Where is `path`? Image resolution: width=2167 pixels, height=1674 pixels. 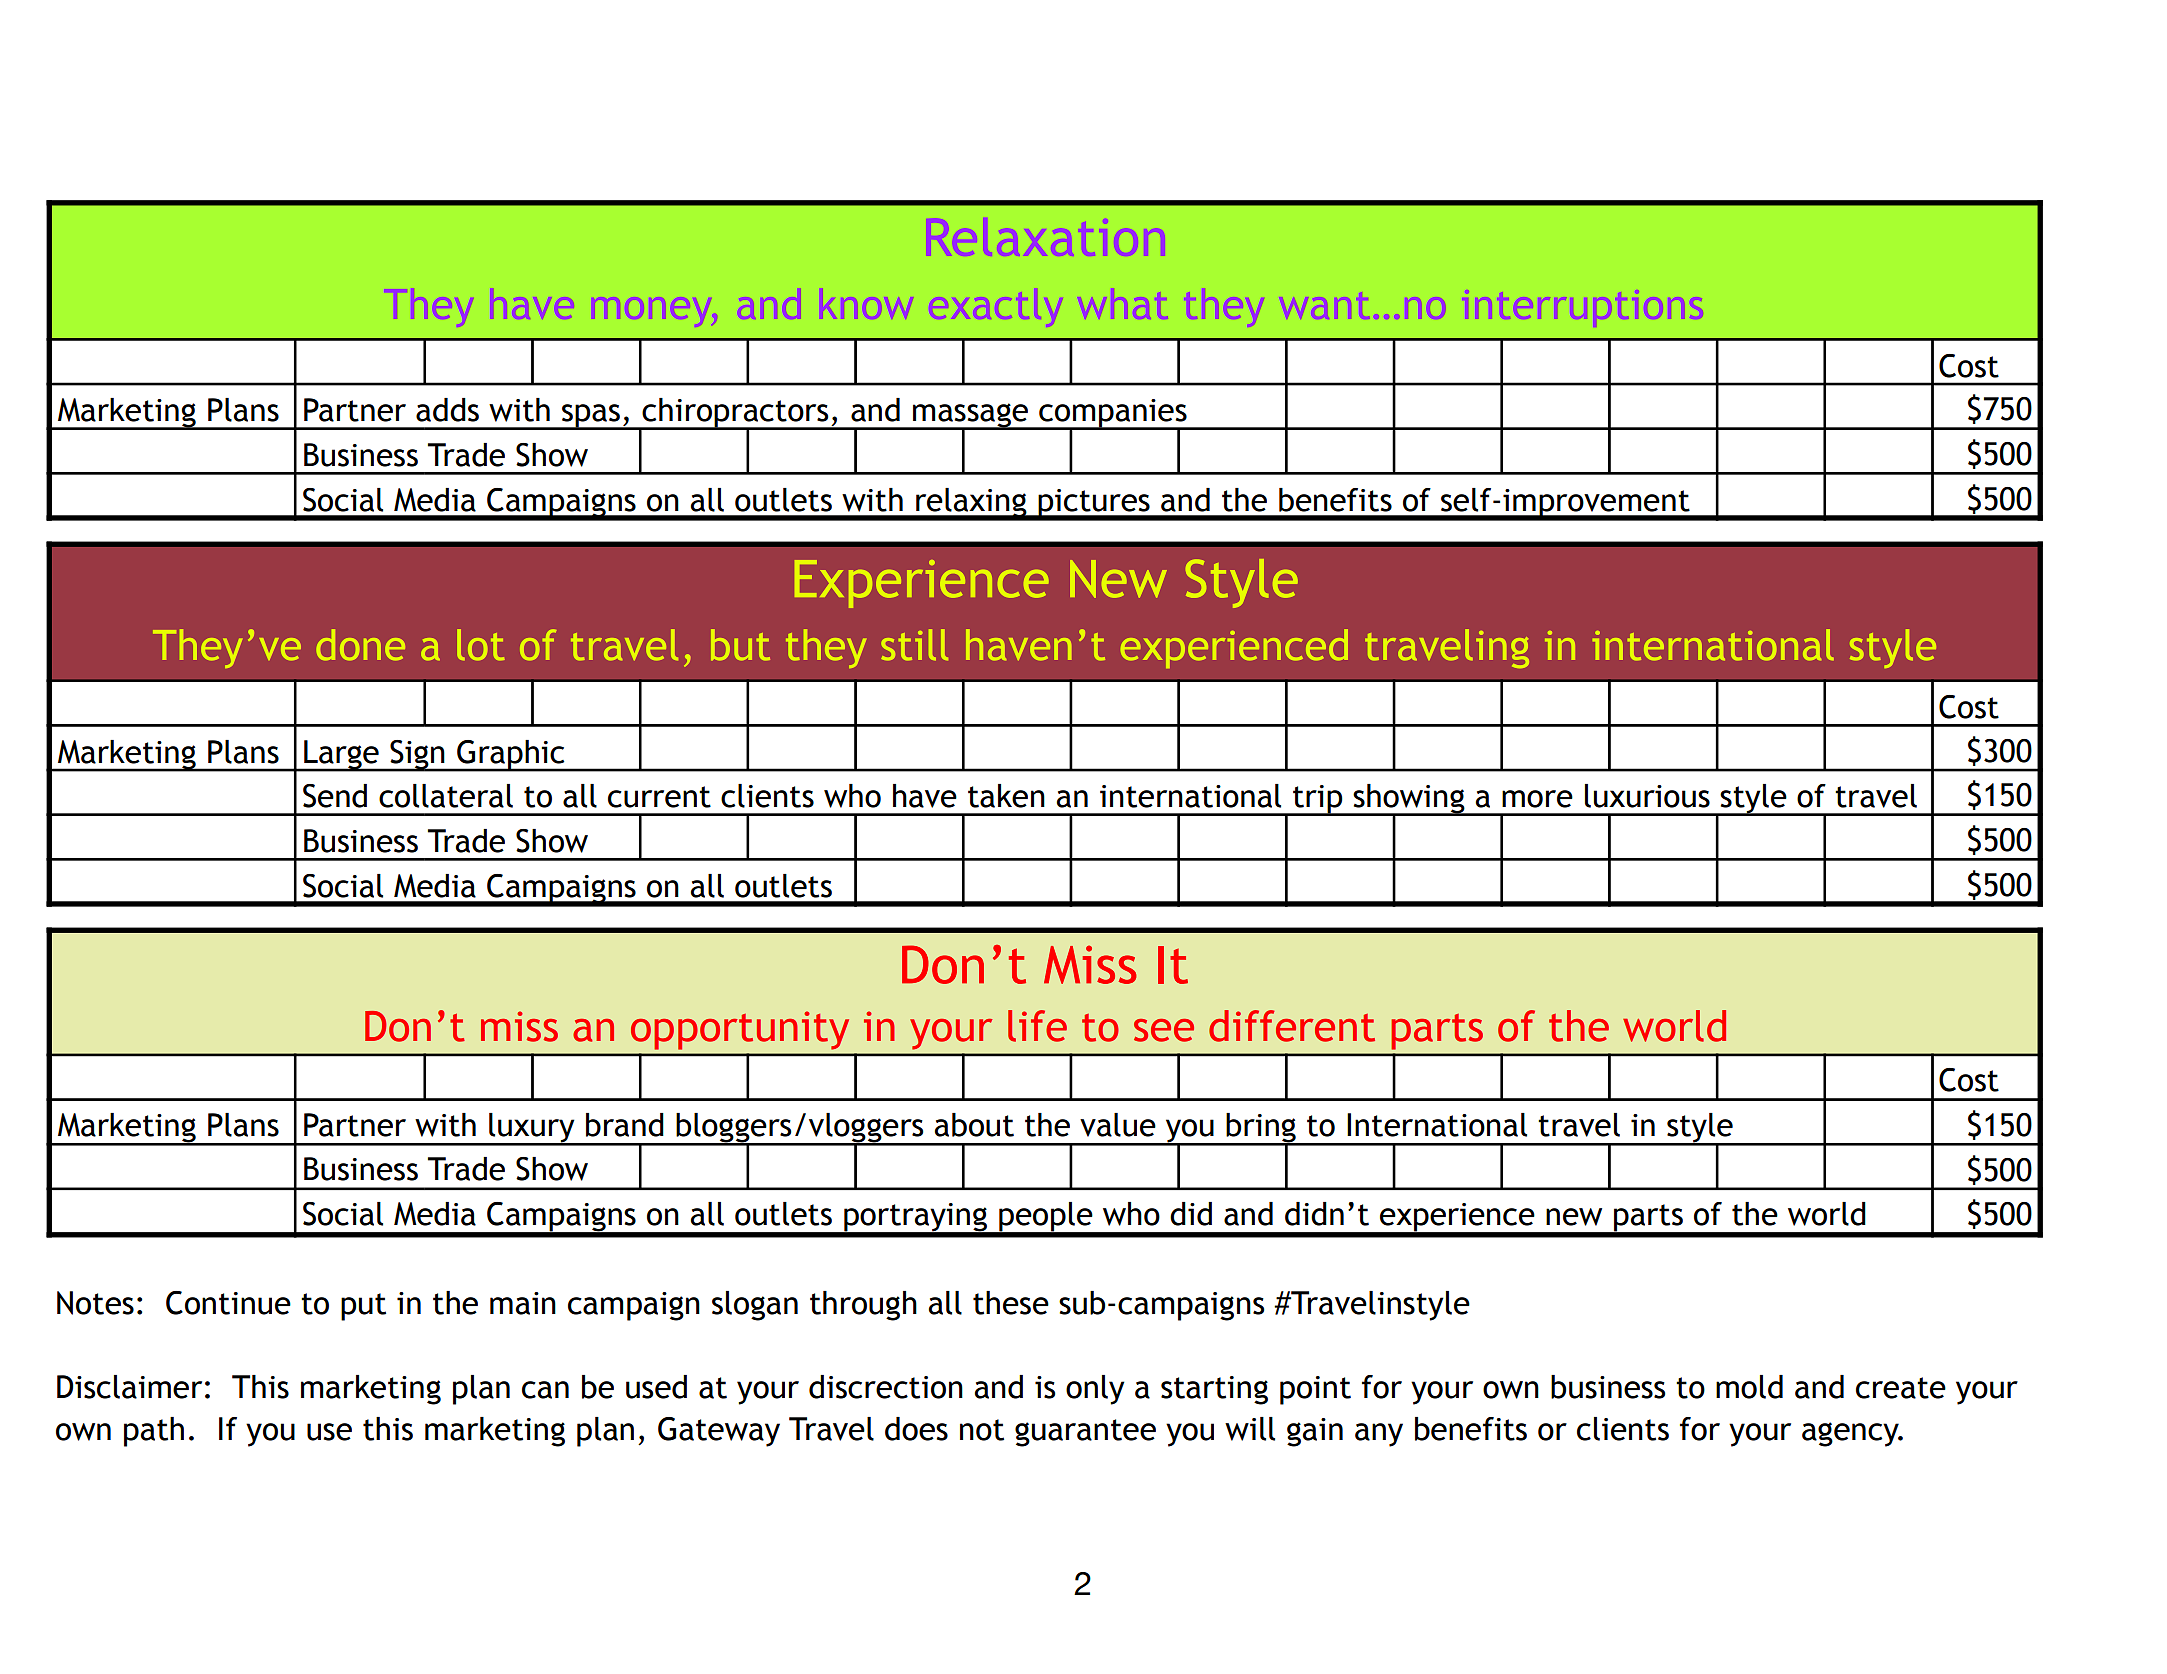
path is located at coordinates (154, 1432).
